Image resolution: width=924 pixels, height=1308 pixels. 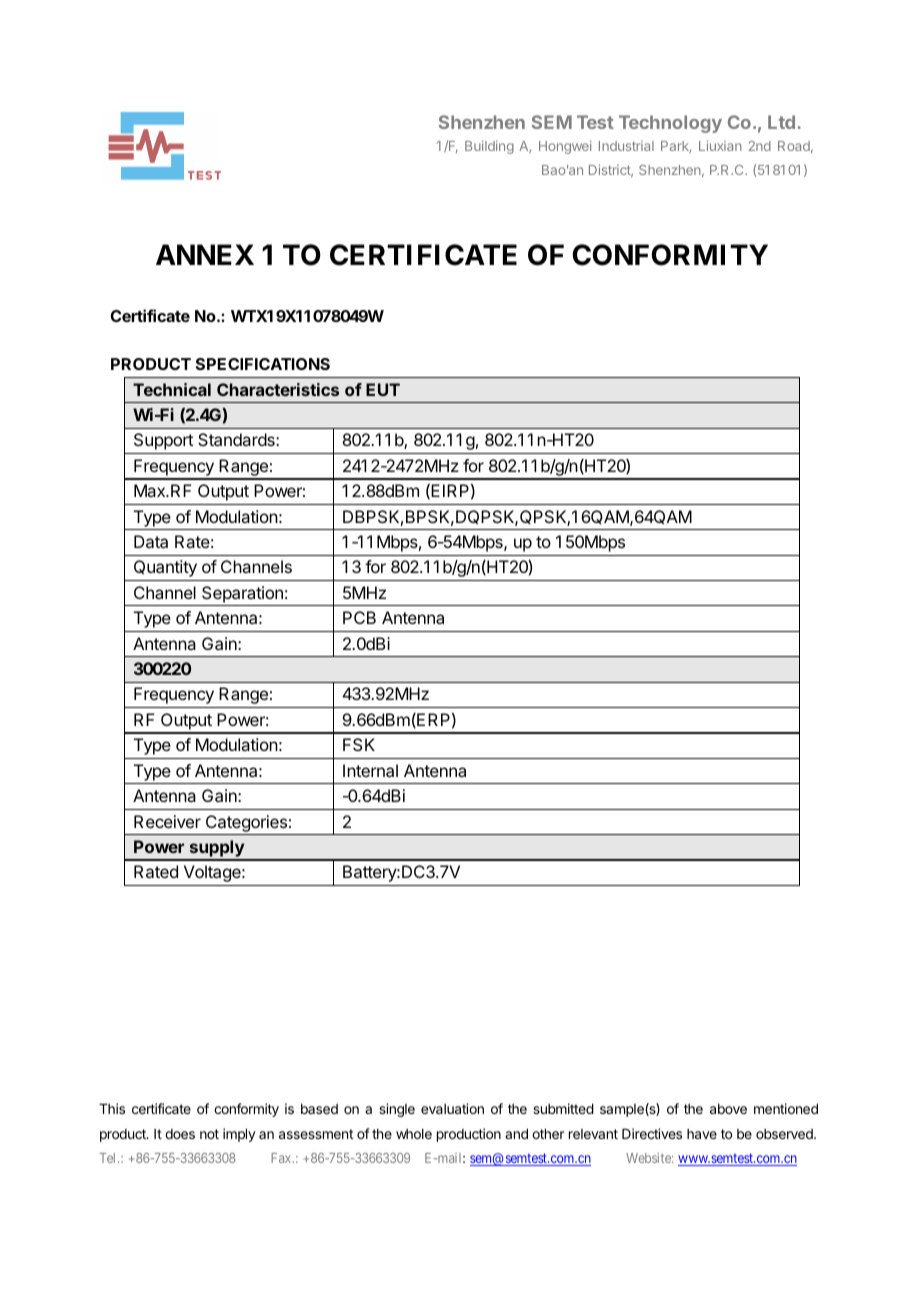 What do you see at coordinates (180, 1134) in the screenshot?
I see `does` at bounding box center [180, 1134].
